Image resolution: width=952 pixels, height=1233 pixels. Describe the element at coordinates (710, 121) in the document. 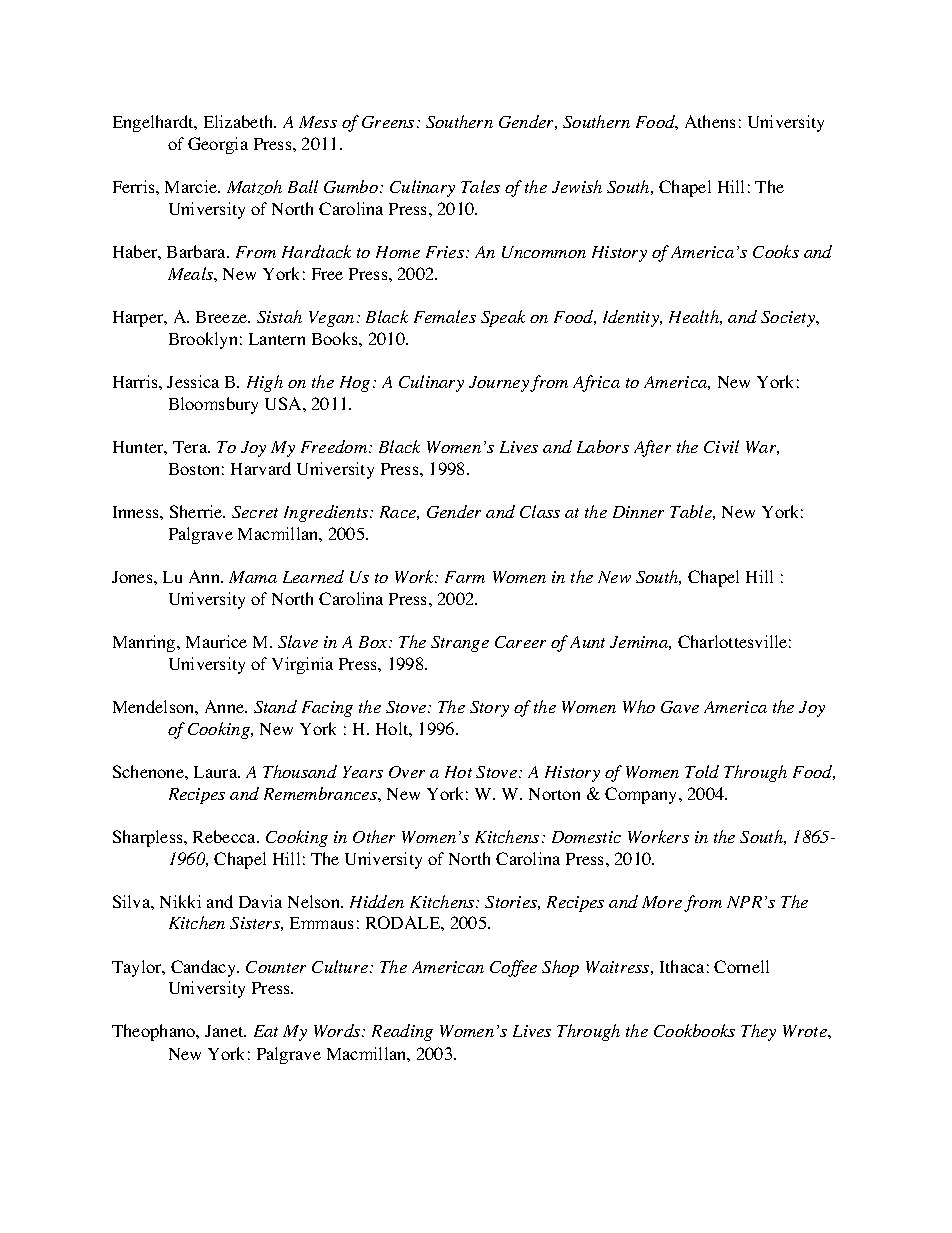

I see `Athens` at that location.
